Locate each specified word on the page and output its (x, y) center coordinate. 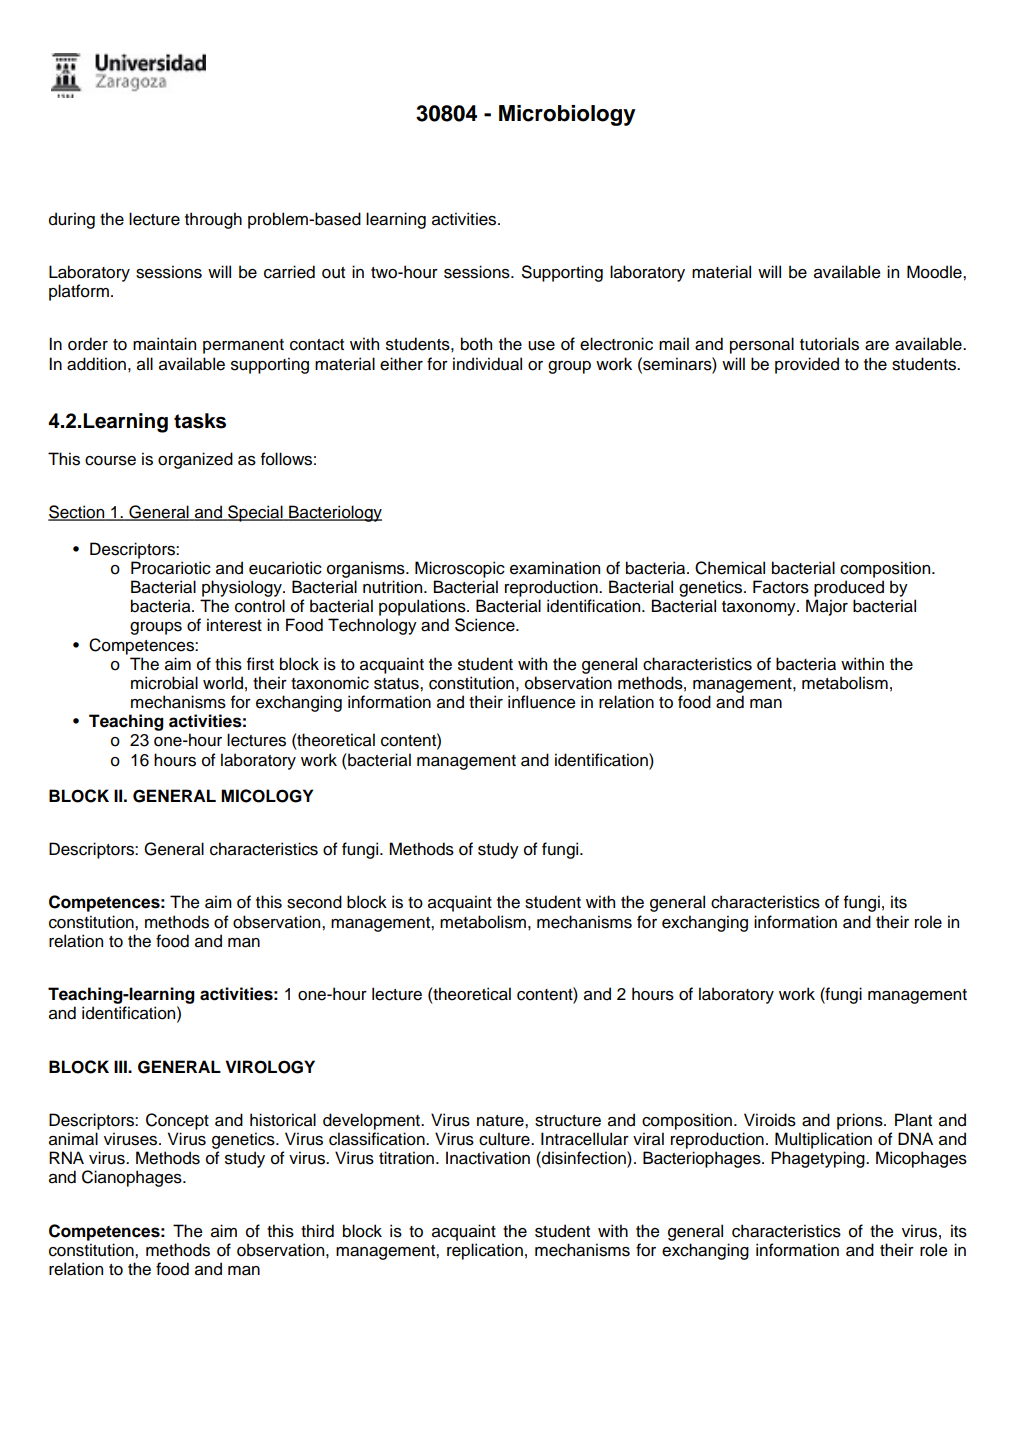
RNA (66, 1157)
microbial (164, 683)
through (213, 220)
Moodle (935, 272)
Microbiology (567, 115)
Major (827, 607)
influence (542, 702)
